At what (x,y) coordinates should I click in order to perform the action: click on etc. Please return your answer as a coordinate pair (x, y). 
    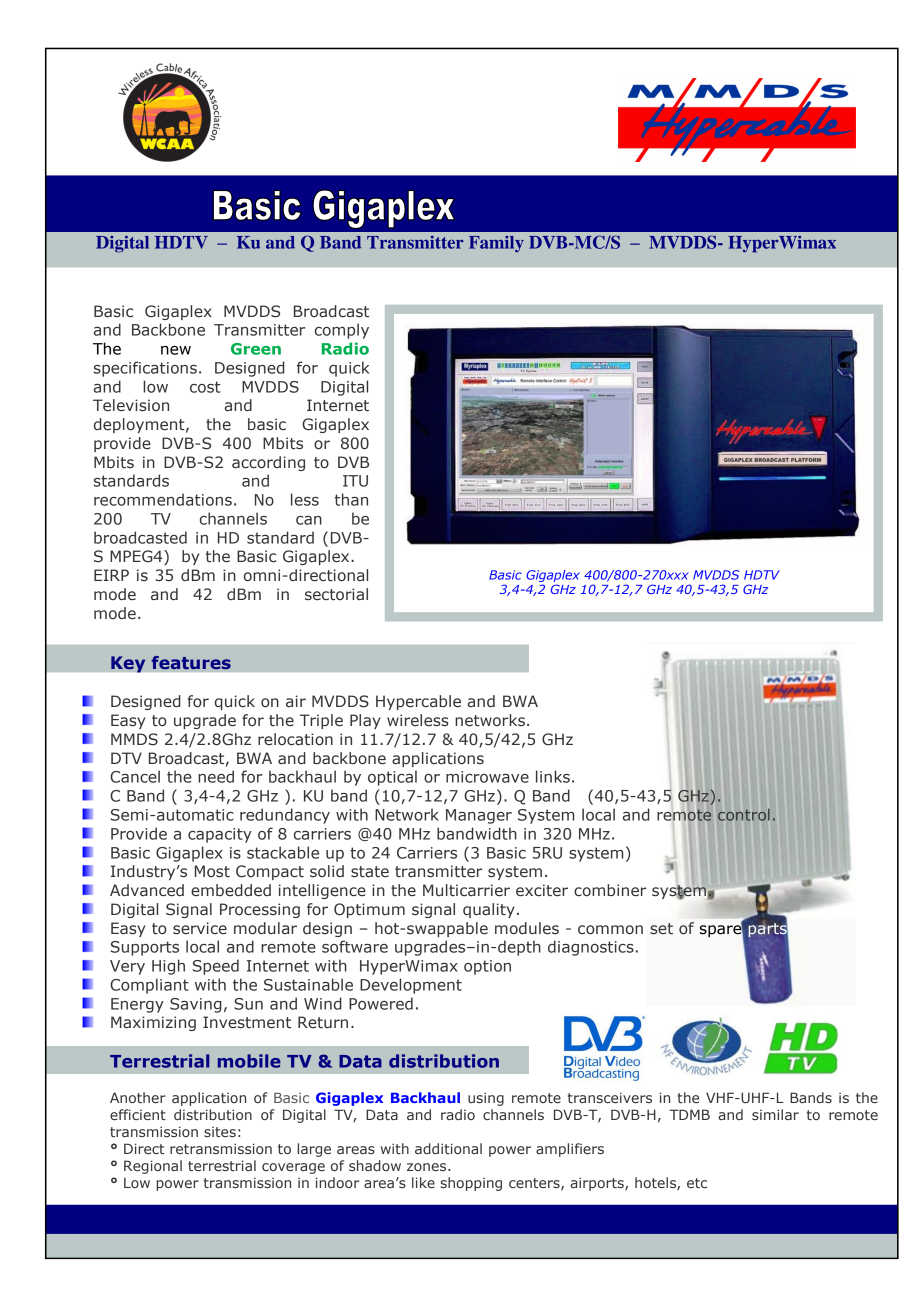
    Looking at the image, I should click on (697, 1183).
